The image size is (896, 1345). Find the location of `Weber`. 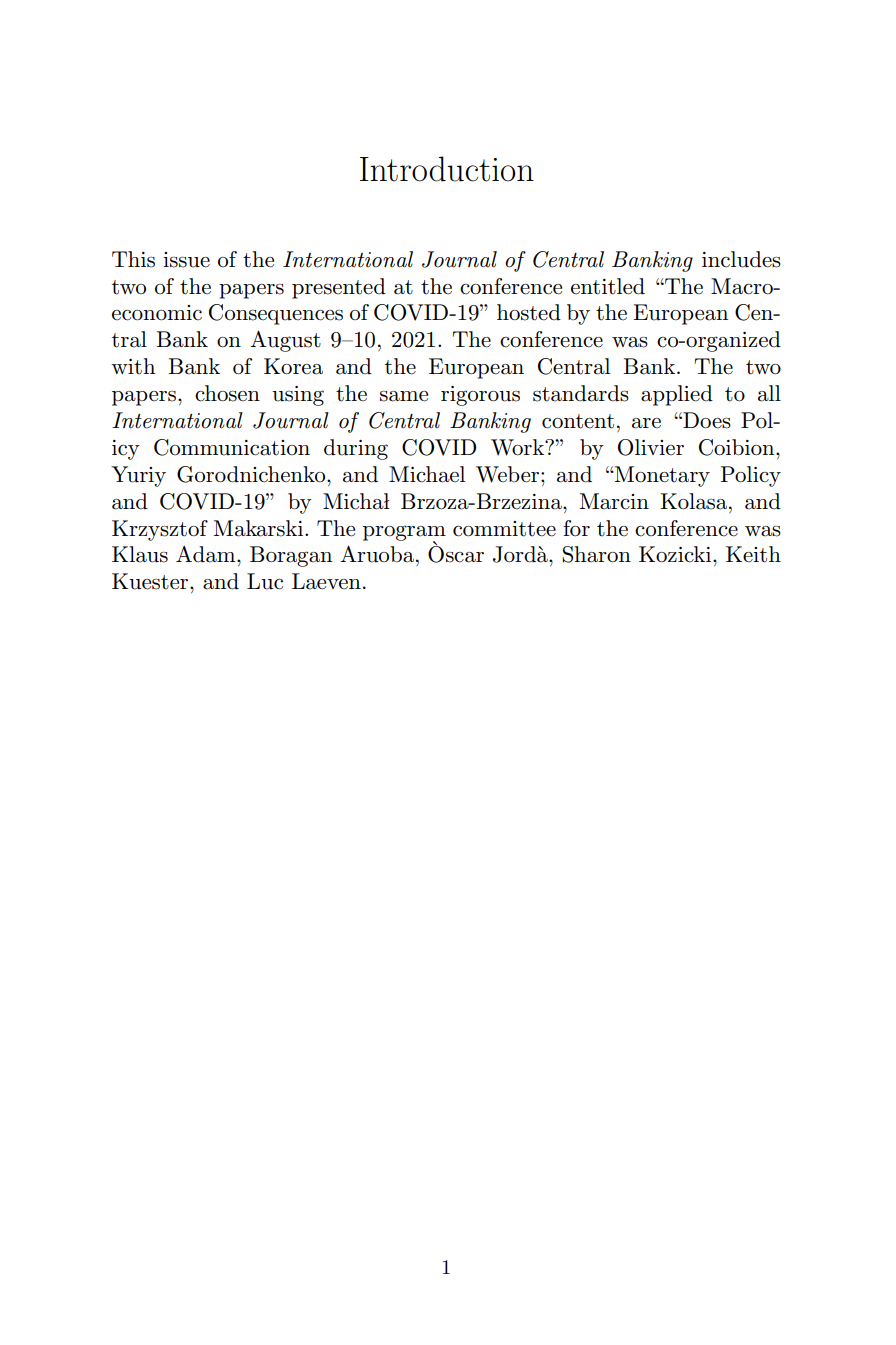

Weber is located at coordinates (509, 474).
